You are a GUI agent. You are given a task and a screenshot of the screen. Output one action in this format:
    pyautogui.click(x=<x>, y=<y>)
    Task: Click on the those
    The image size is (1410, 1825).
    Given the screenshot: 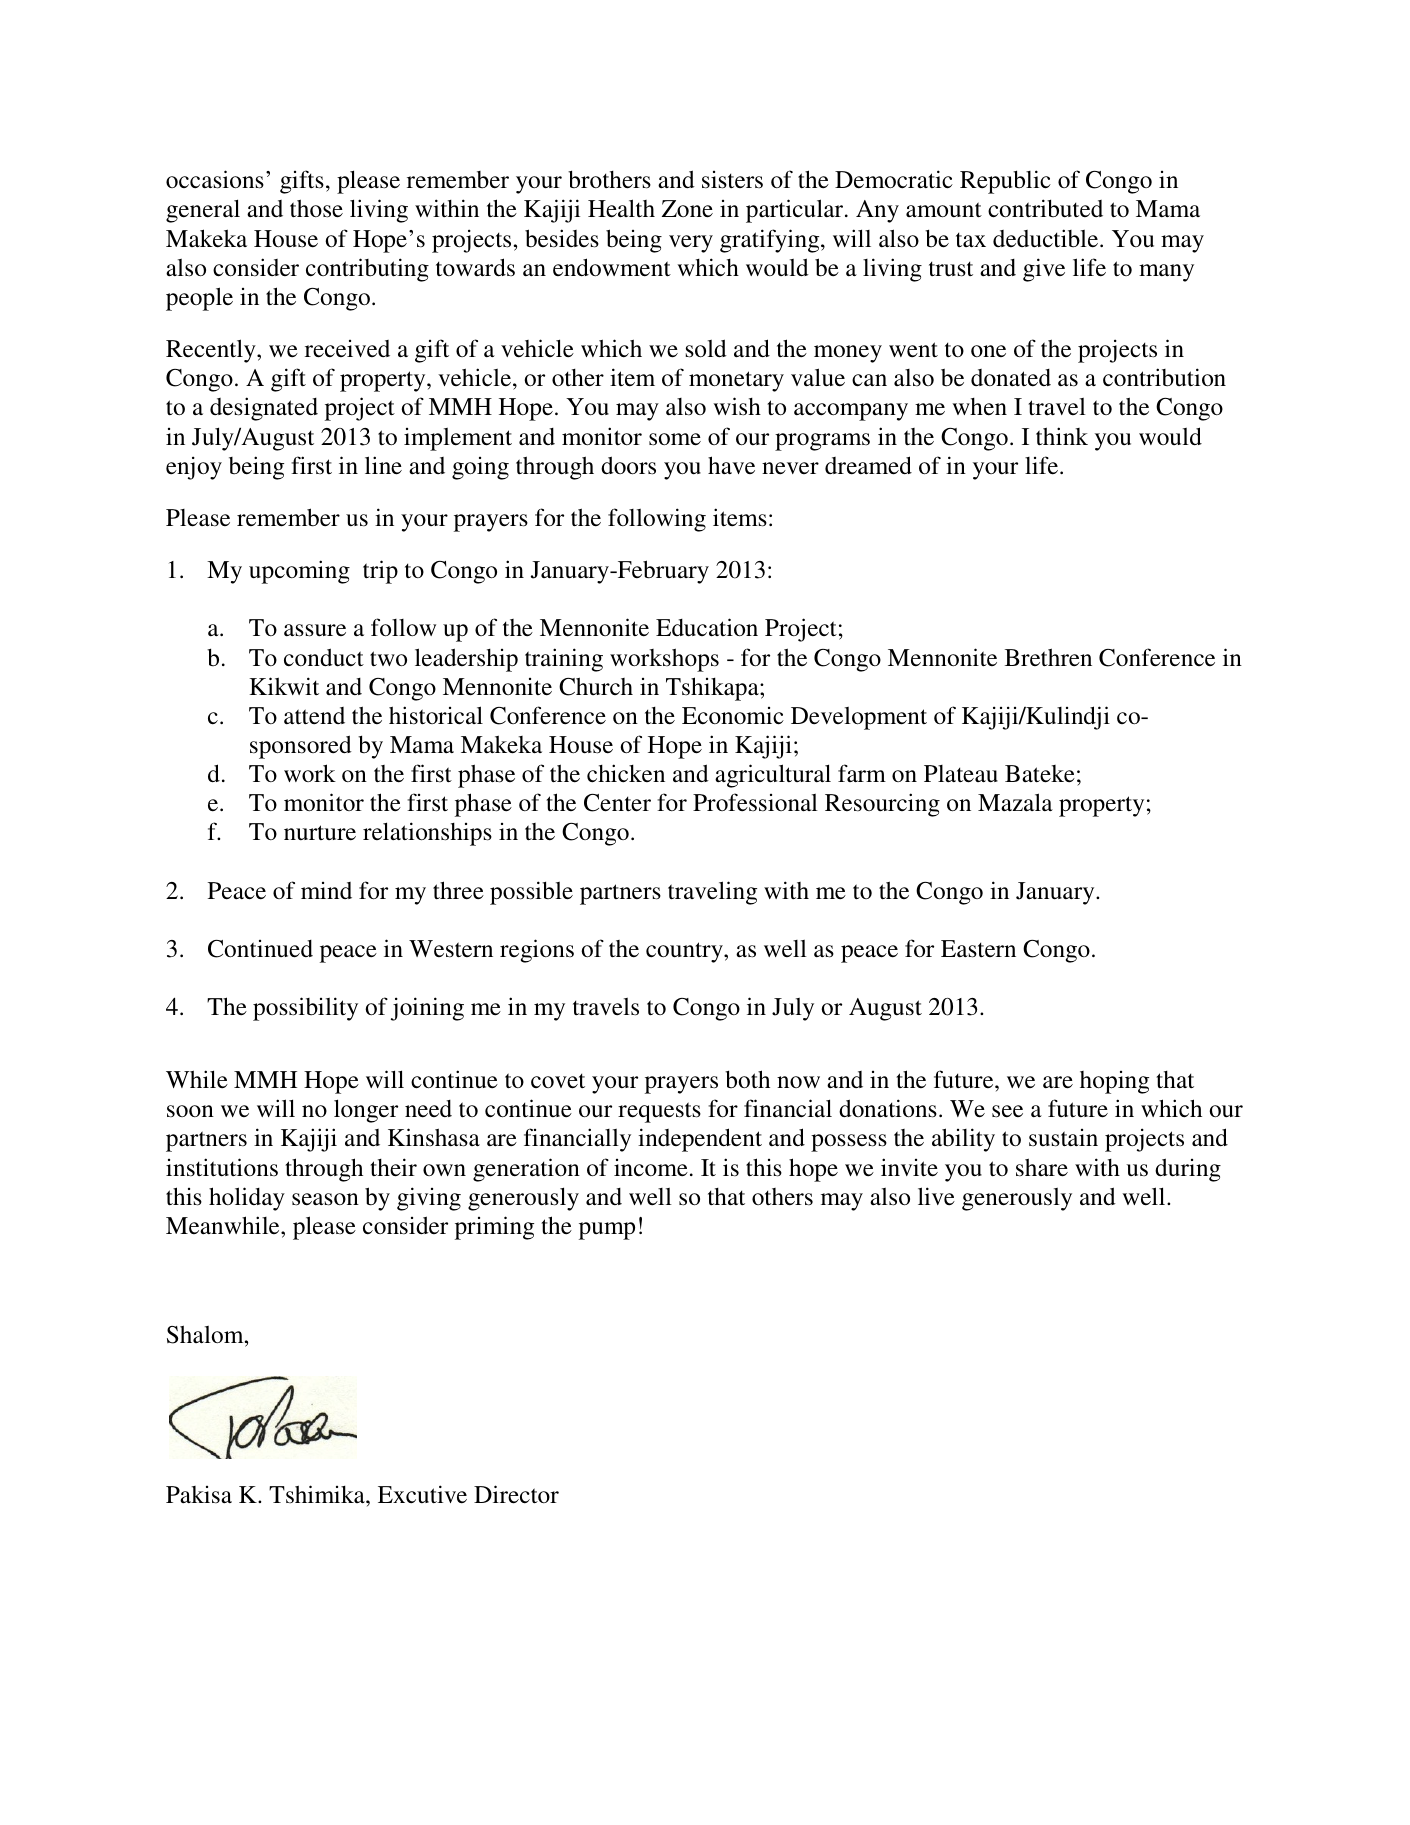 What is the action you would take?
    pyautogui.click(x=316, y=208)
